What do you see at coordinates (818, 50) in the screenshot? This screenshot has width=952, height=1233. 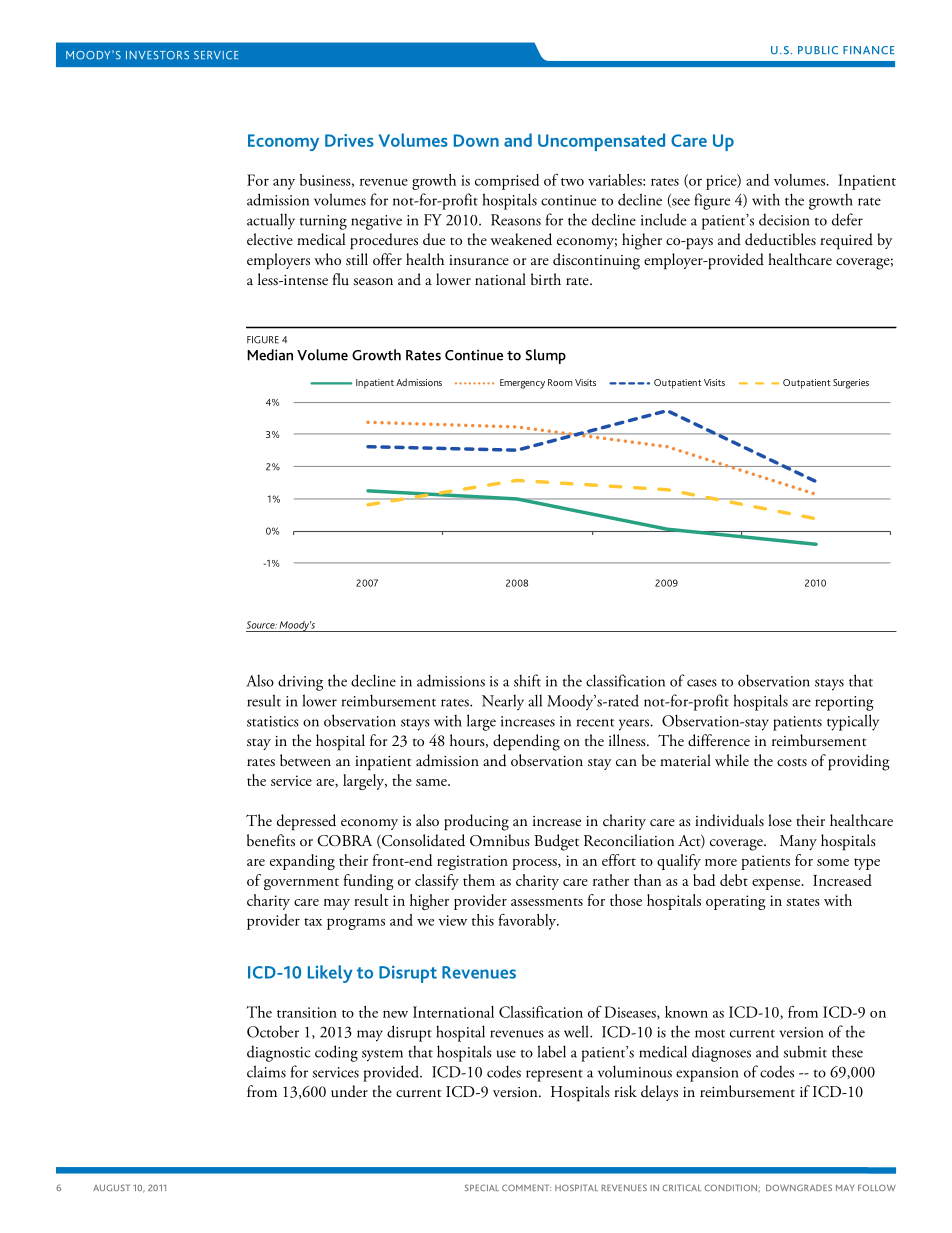 I see `PUBLIC` at bounding box center [818, 50].
